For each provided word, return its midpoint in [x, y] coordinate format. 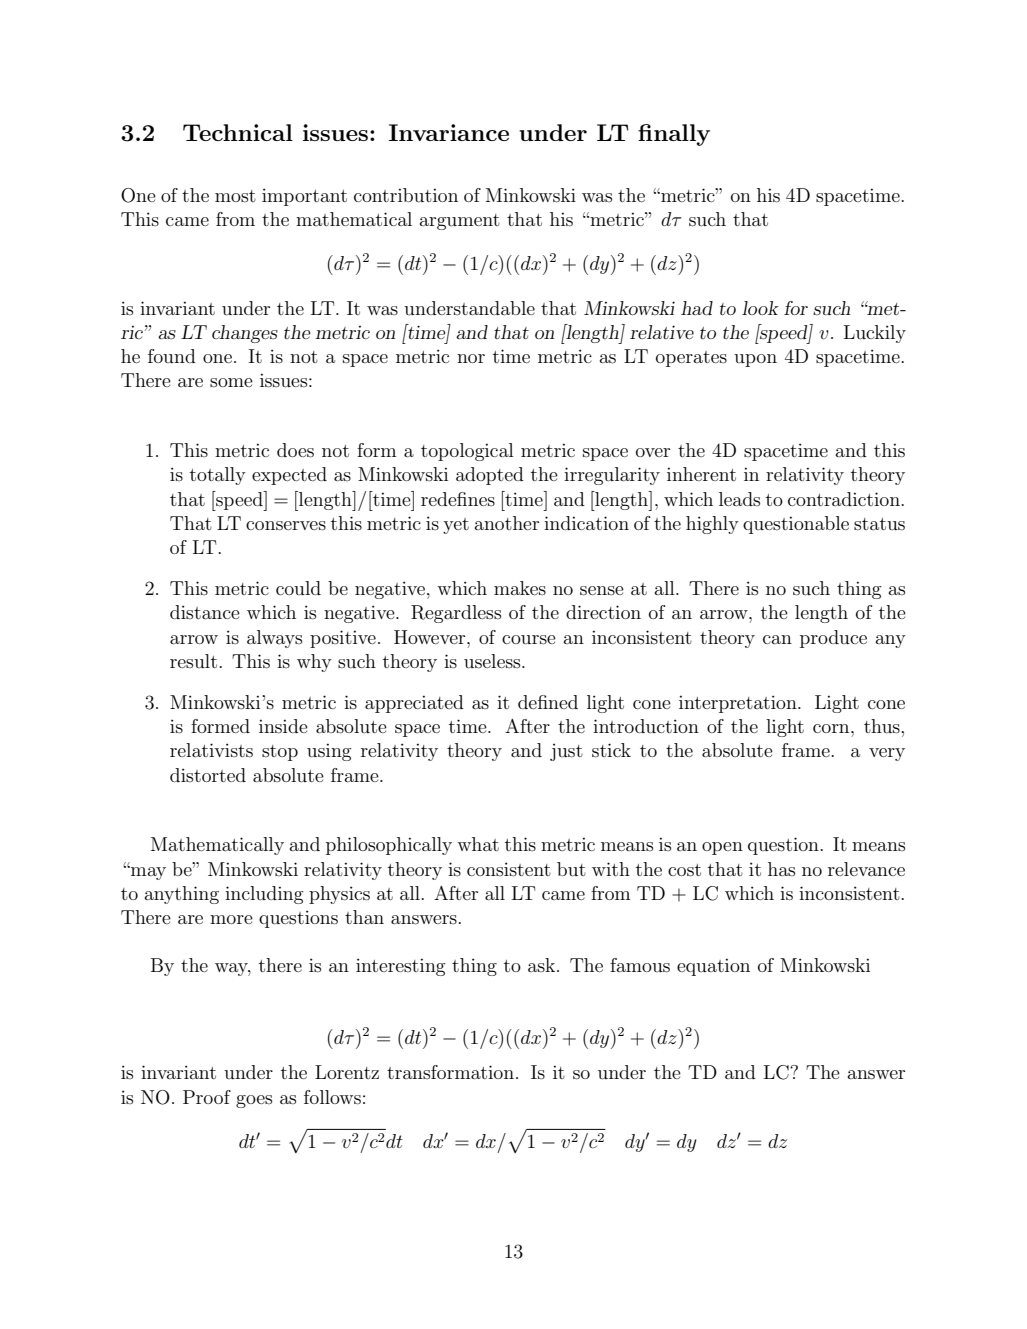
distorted [208, 775]
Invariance [449, 132]
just [566, 752]
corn [832, 728]
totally [218, 476]
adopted [490, 476]
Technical [238, 132]
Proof [207, 1097]
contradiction [845, 499]
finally [674, 135]
